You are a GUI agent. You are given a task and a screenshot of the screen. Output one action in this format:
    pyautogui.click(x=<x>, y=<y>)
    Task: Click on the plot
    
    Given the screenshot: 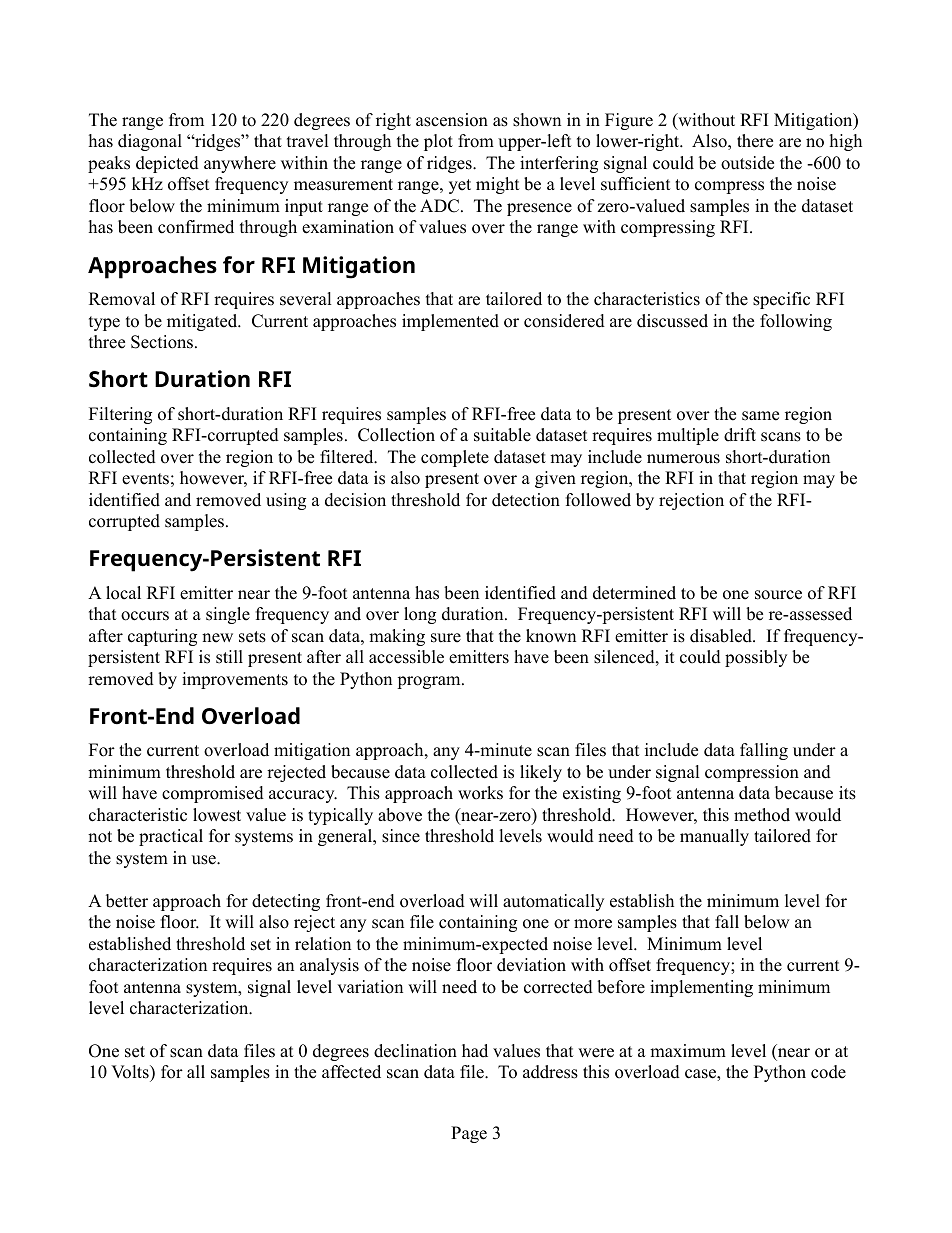 What is the action you would take?
    pyautogui.click(x=438, y=142)
